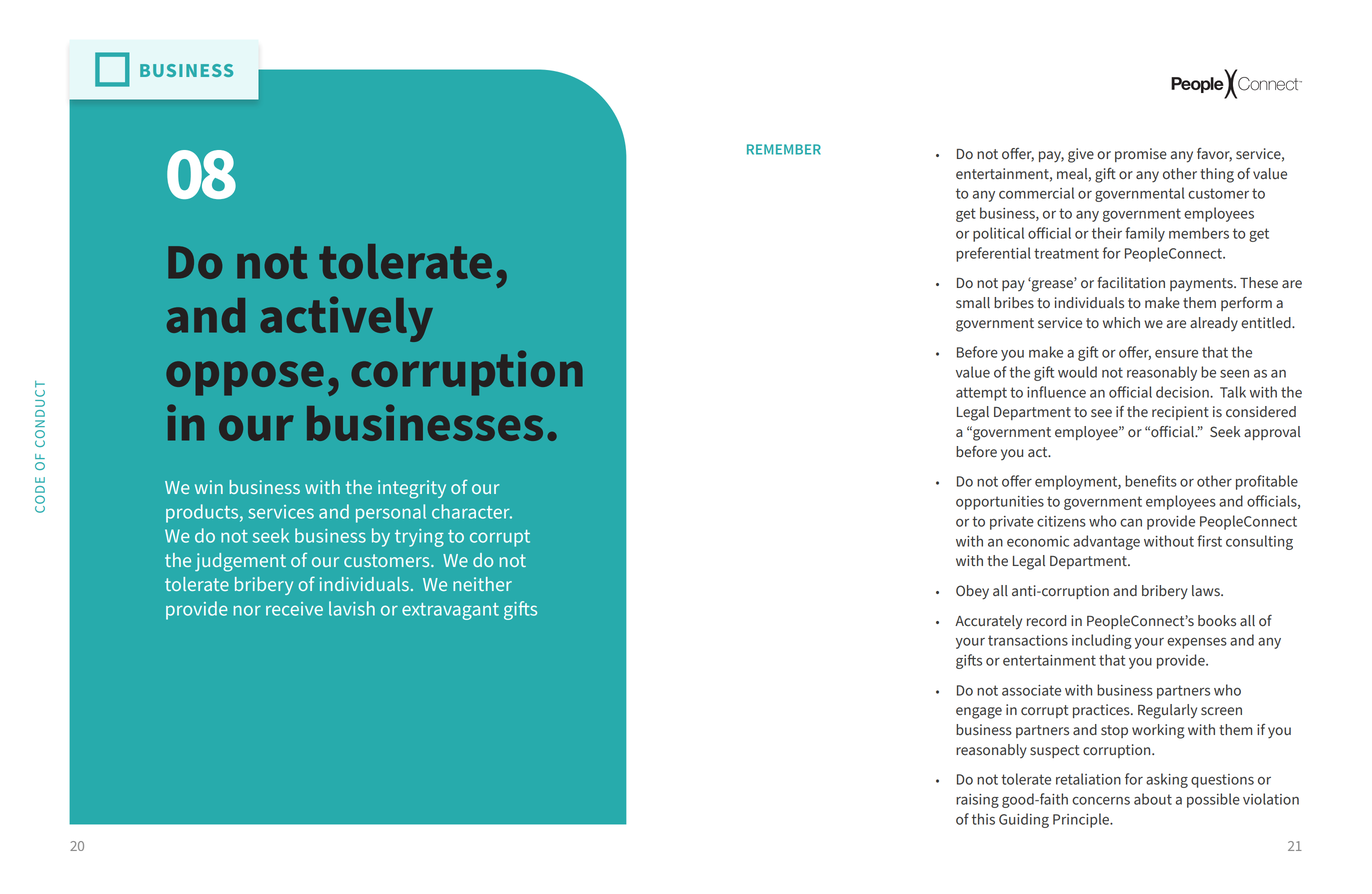  Describe the element at coordinates (352, 608) in the page. I see `lavish` at that location.
